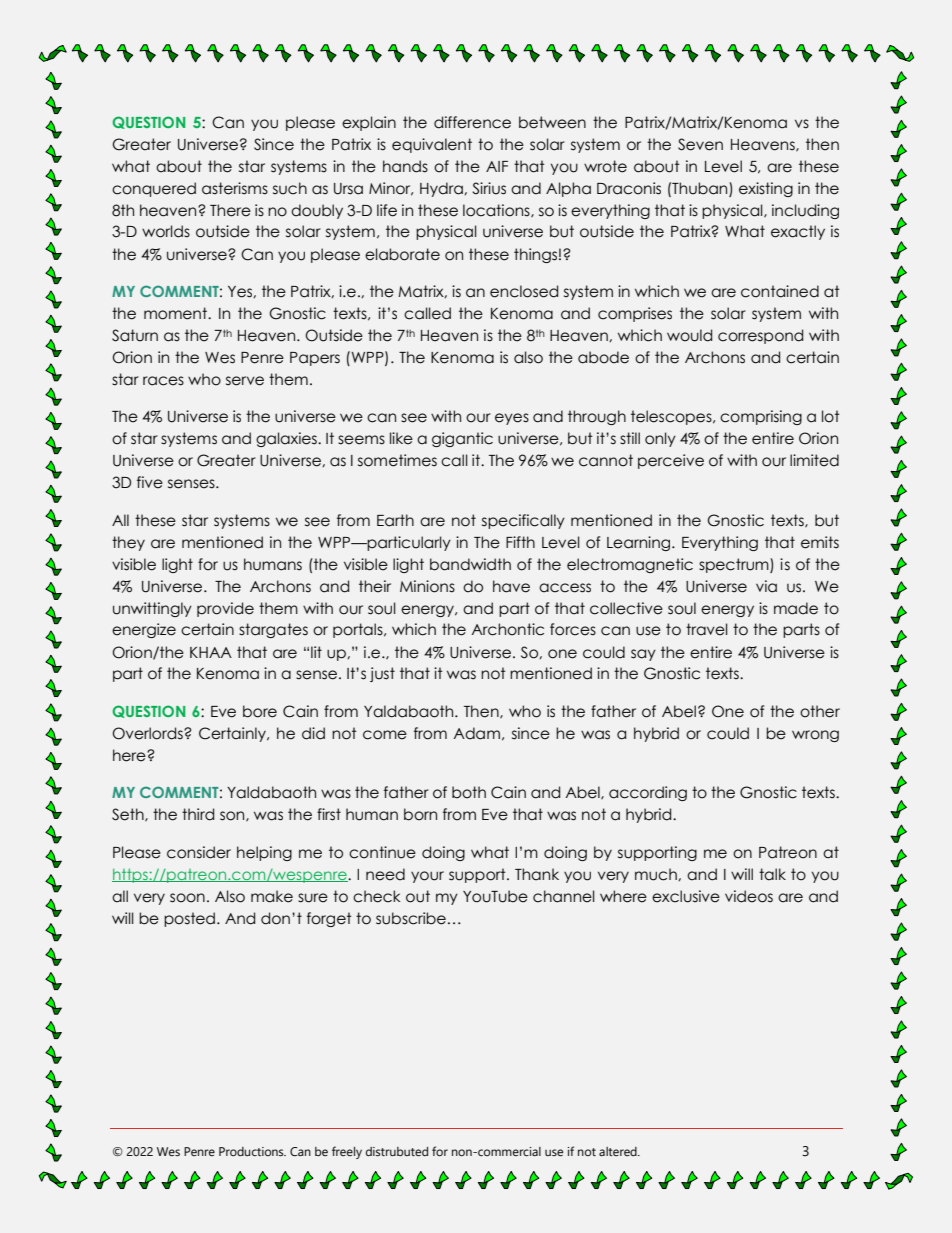 Image resolution: width=952 pixels, height=1233 pixels. I want to click on freely, so click(347, 1152).
